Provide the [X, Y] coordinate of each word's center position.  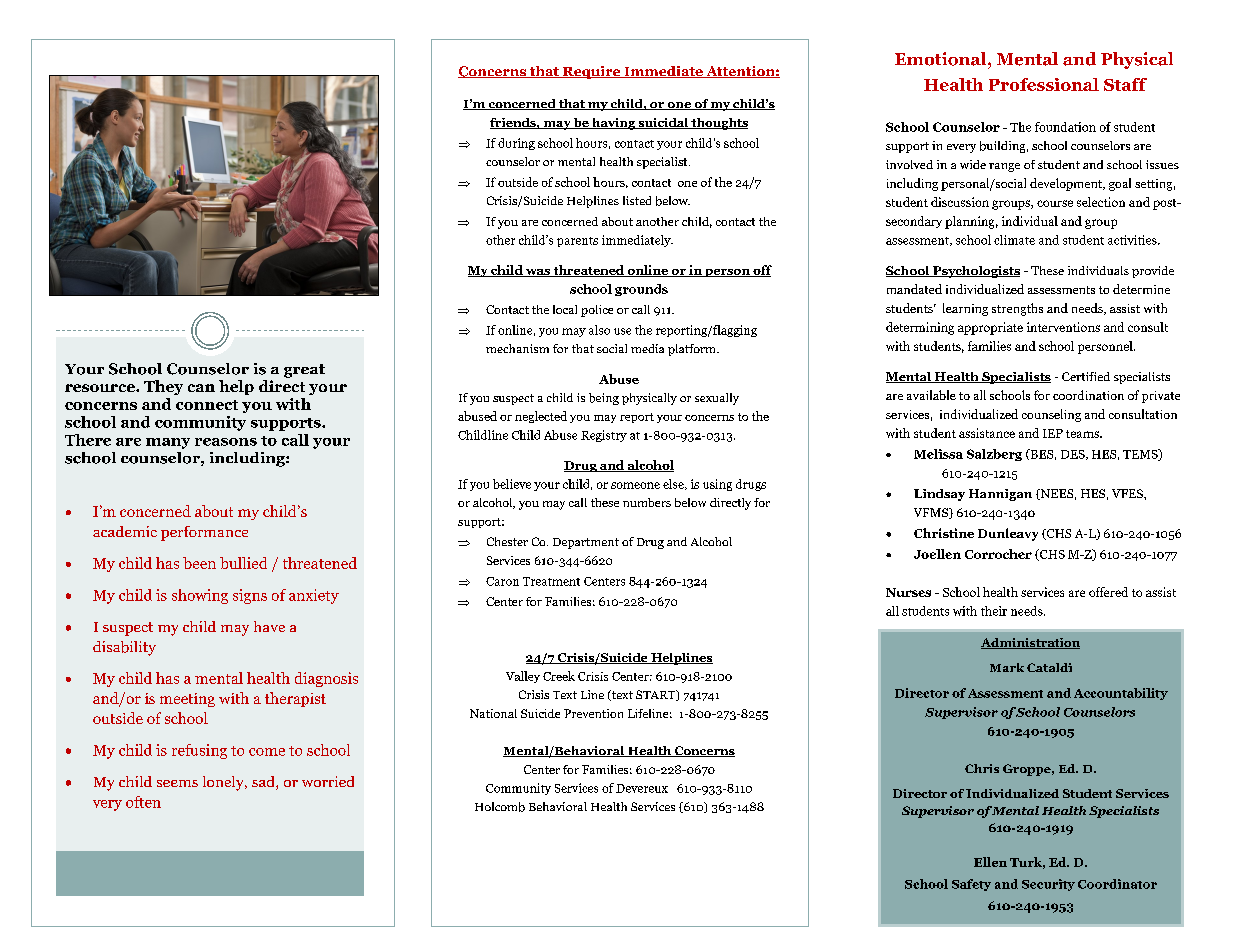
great [304, 371]
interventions [1063, 327]
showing [200, 596]
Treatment [551, 581]
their [994, 611]
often [143, 802]
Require [591, 72]
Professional [1044, 84]
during [516, 144]
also [599, 330]
